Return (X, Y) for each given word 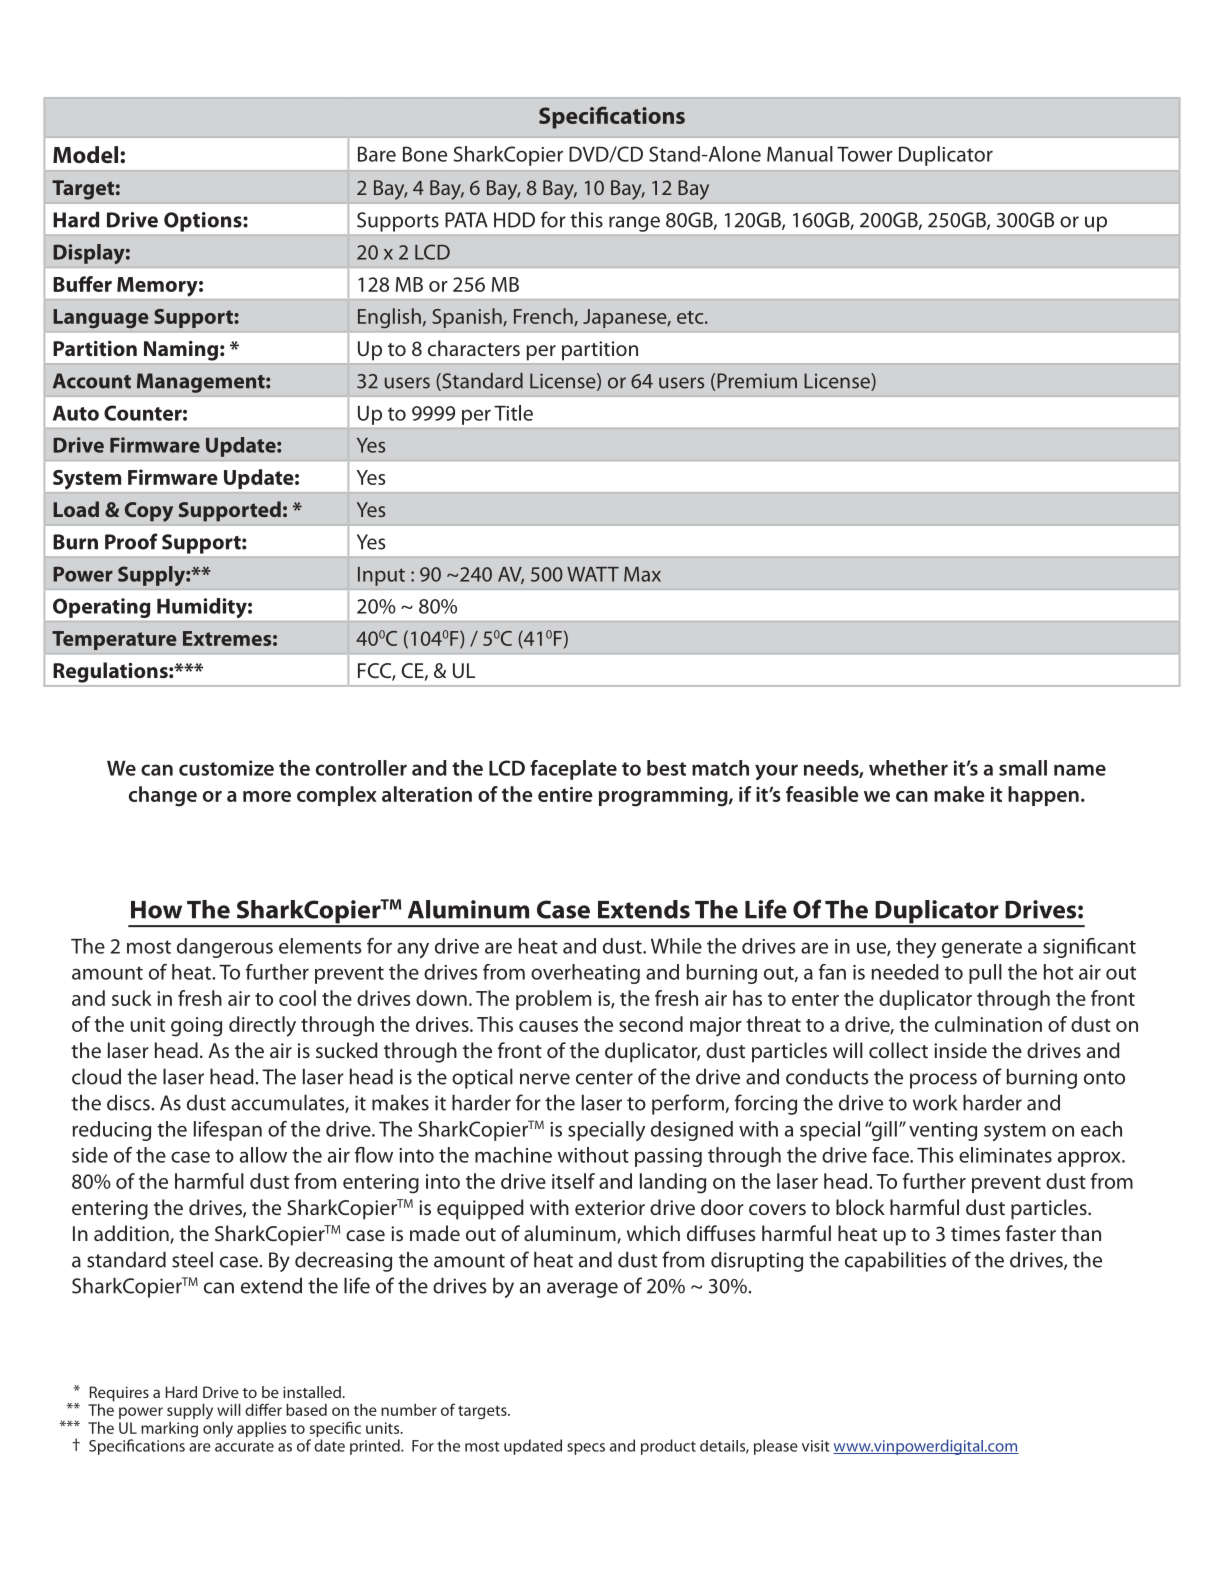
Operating (101, 608)
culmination (988, 1024)
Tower (865, 154)
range (634, 224)
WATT (593, 574)
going (196, 1027)
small (1023, 768)
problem (553, 1000)
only (218, 1428)
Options (204, 222)
